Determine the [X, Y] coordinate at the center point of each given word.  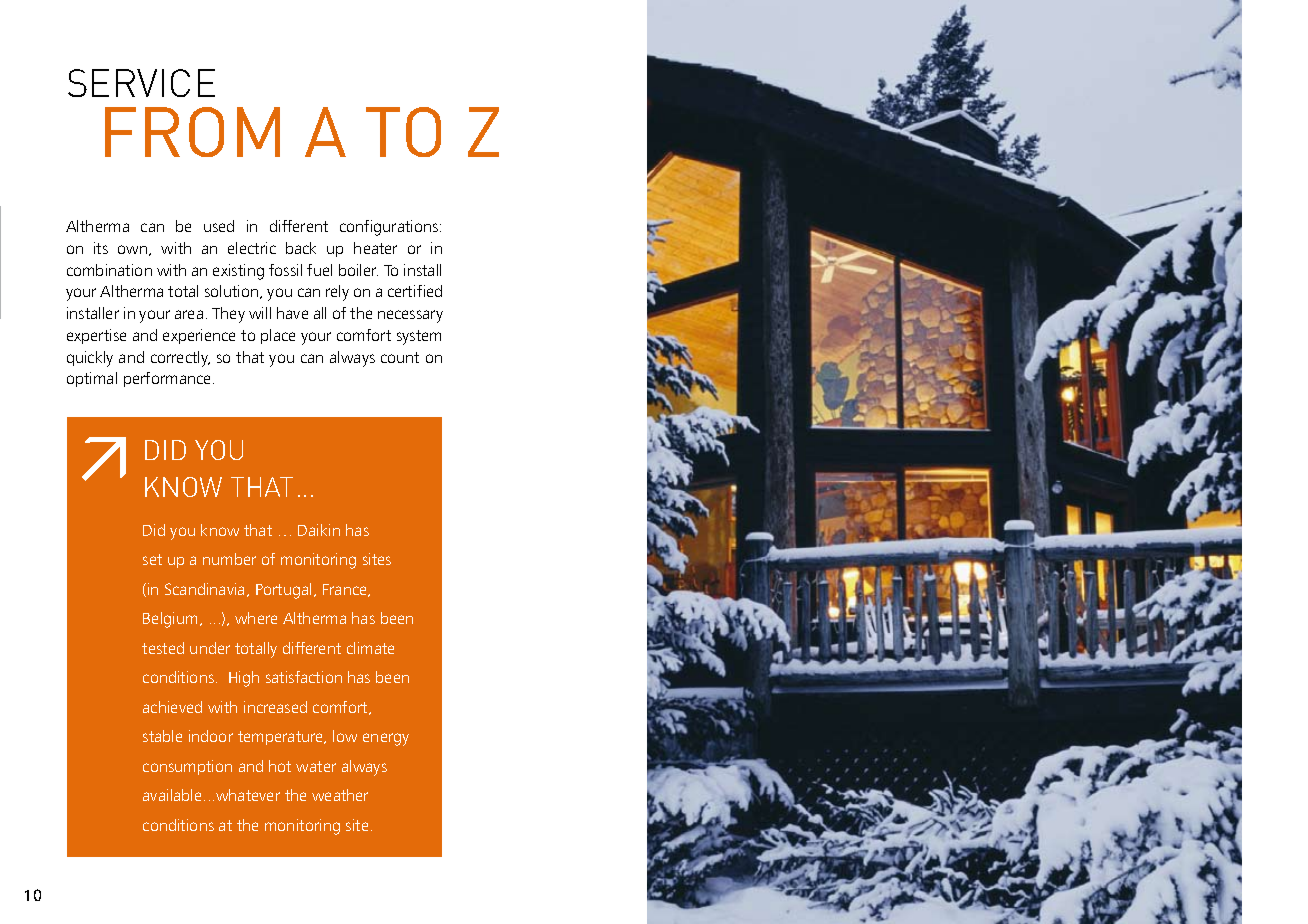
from [192, 132]
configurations [390, 228]
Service [141, 83]
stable [162, 736]
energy [386, 739]
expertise [96, 336]
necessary [410, 316]
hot [280, 766]
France [346, 590]
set [152, 559]
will [260, 313]
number [229, 559]
